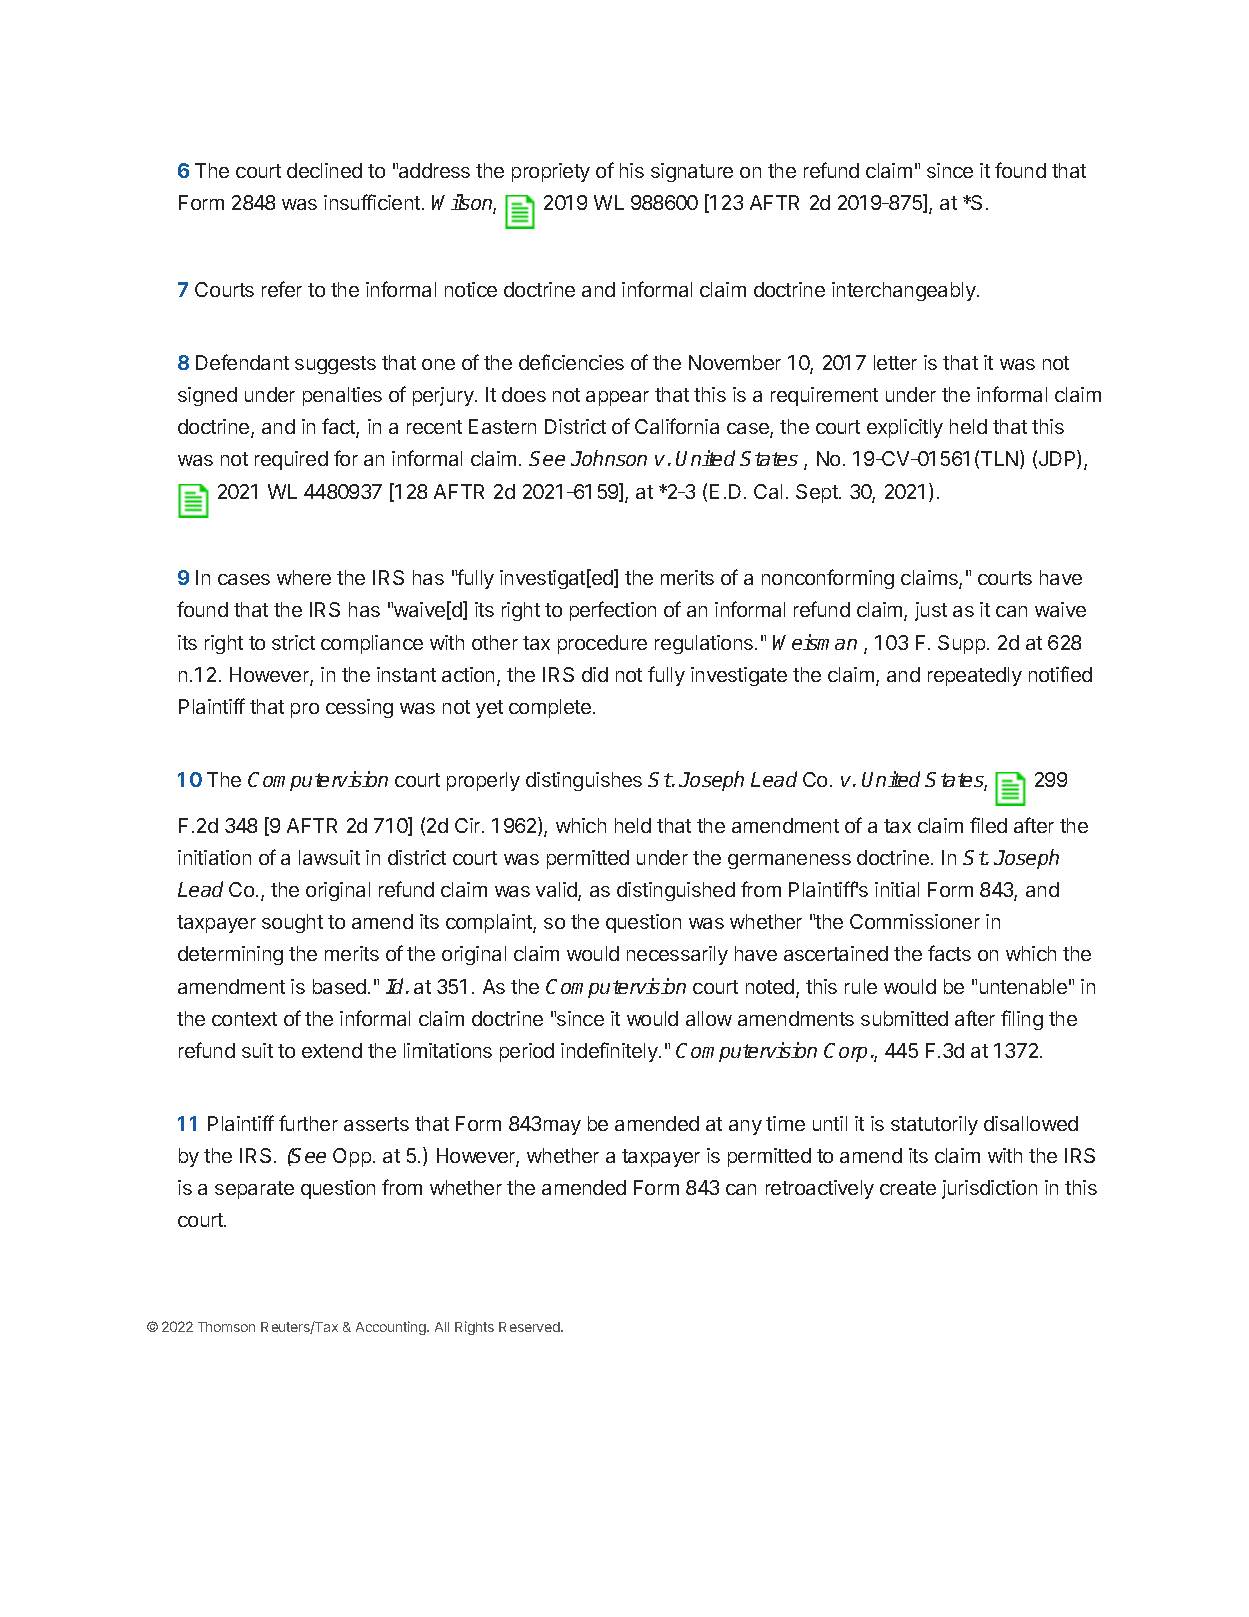  I want to click on required, so click(291, 460).
